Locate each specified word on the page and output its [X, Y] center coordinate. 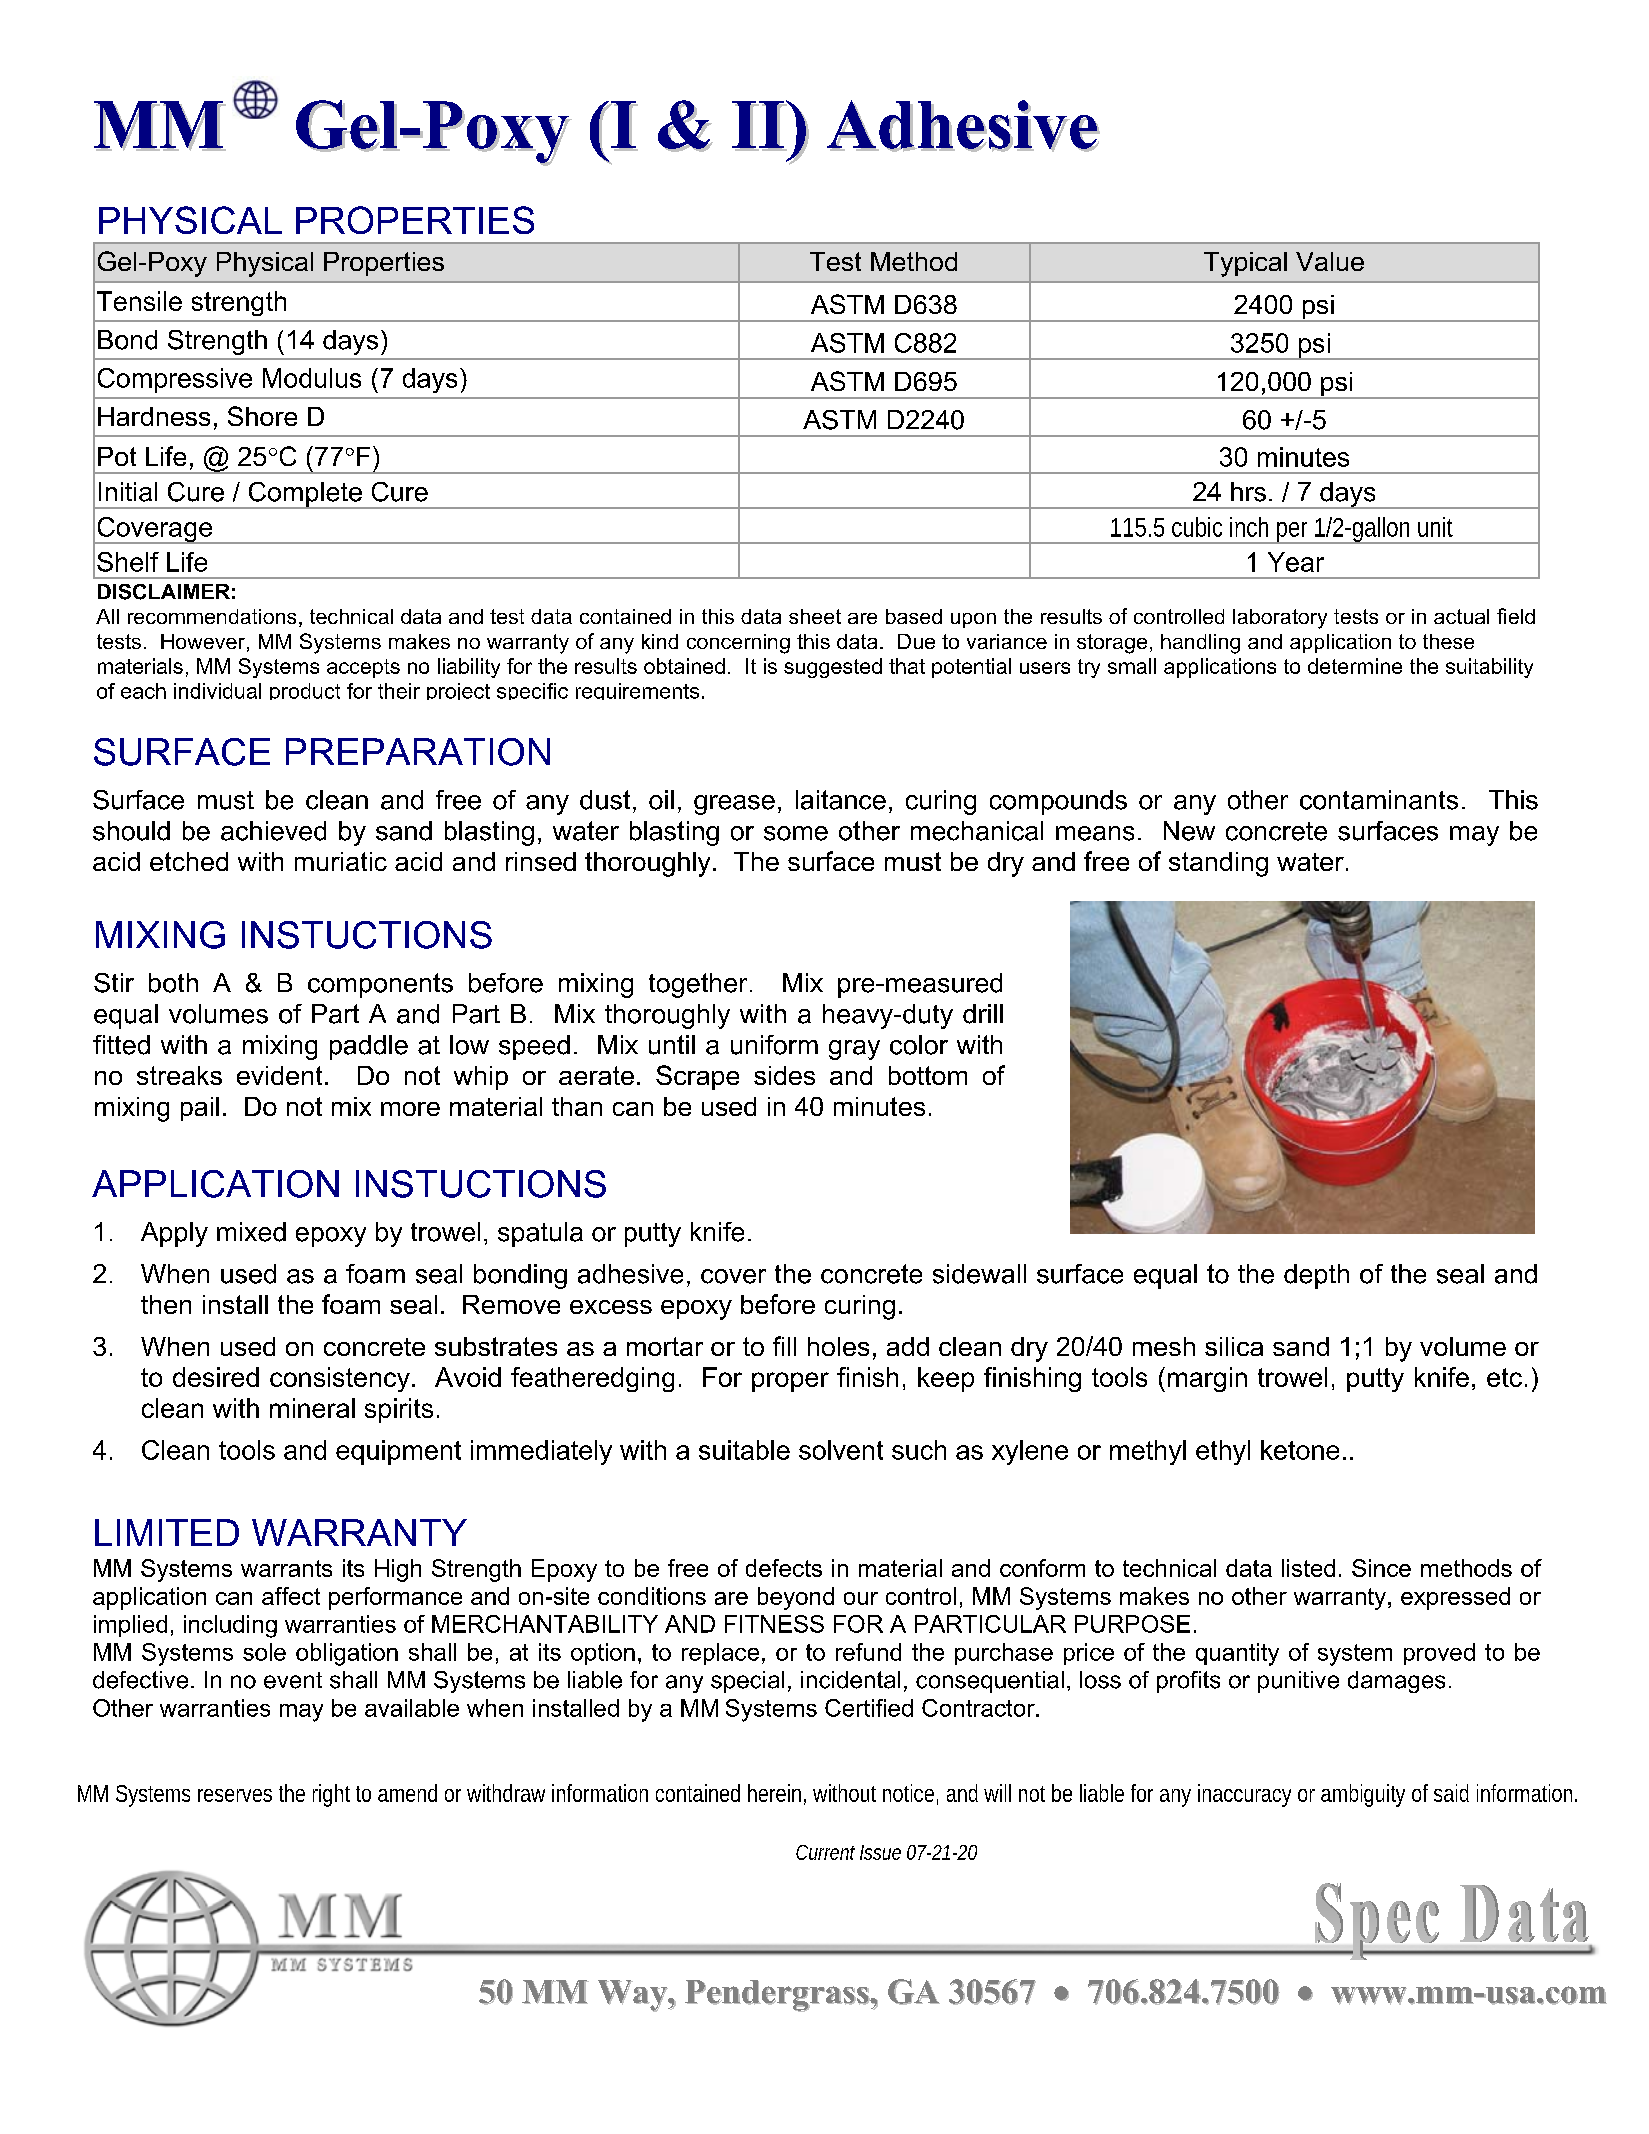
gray [854, 1050]
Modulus [312, 378]
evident [279, 1075]
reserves [235, 1795]
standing [1218, 864]
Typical [1245, 264]
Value [1330, 261]
